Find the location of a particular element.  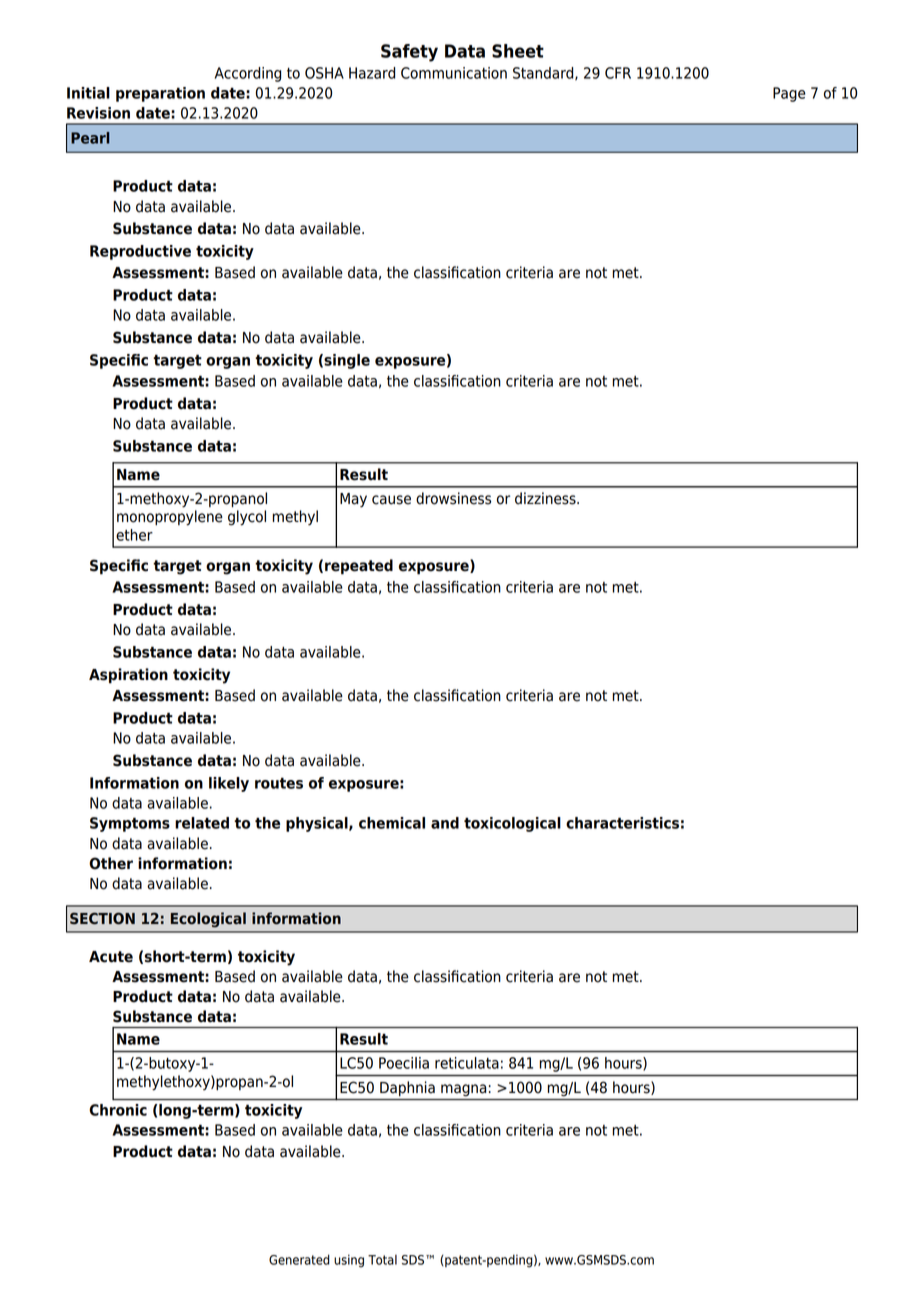

dizziness is located at coordinates (546, 498).
